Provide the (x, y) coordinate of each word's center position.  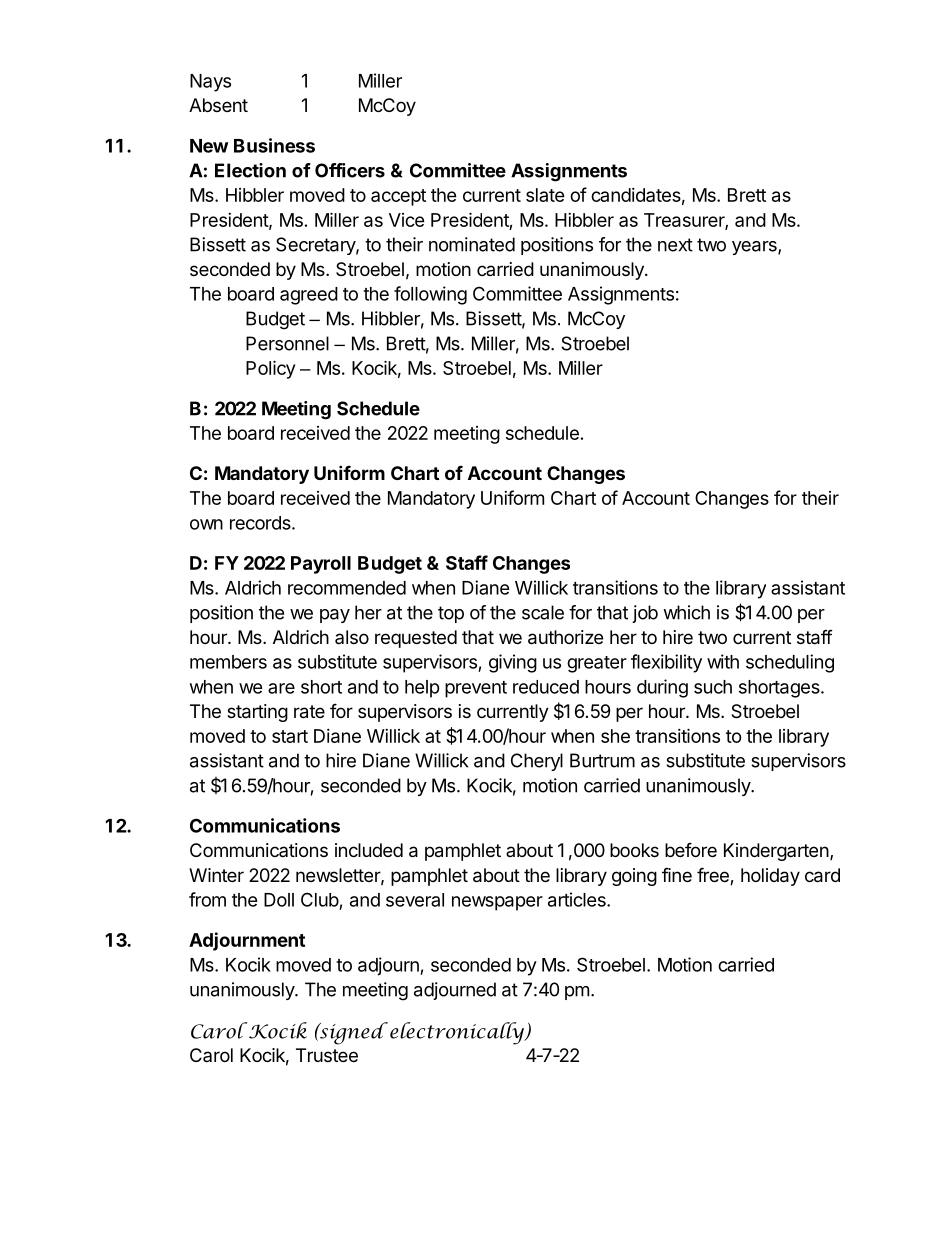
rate (309, 712)
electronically (458, 1033)
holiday (770, 877)
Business (274, 145)
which (686, 612)
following (430, 295)
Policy (270, 369)
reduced (546, 687)
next (675, 245)
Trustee (327, 1055)
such (713, 687)
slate (545, 195)
